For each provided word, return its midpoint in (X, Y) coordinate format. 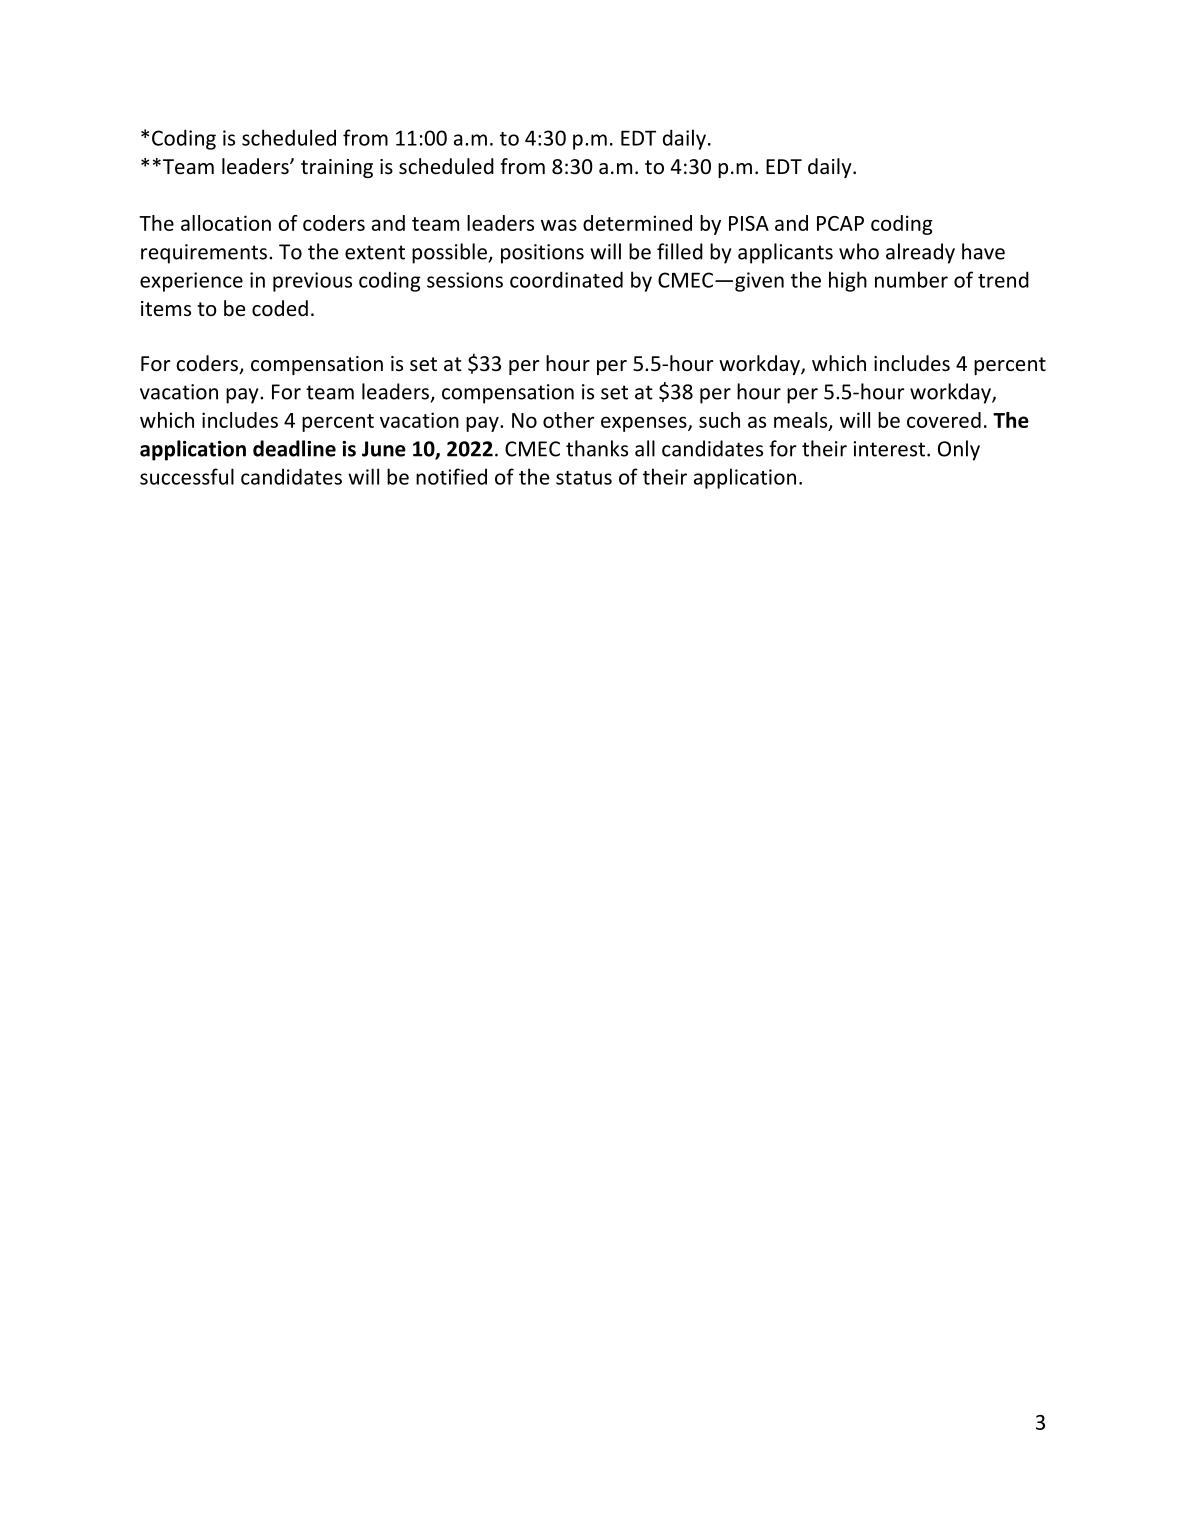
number (911, 279)
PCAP (840, 223)
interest (889, 449)
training (337, 168)
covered (944, 420)
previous (312, 282)
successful (187, 476)
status (584, 478)
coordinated (566, 279)
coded (280, 308)
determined (637, 223)
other (568, 420)
